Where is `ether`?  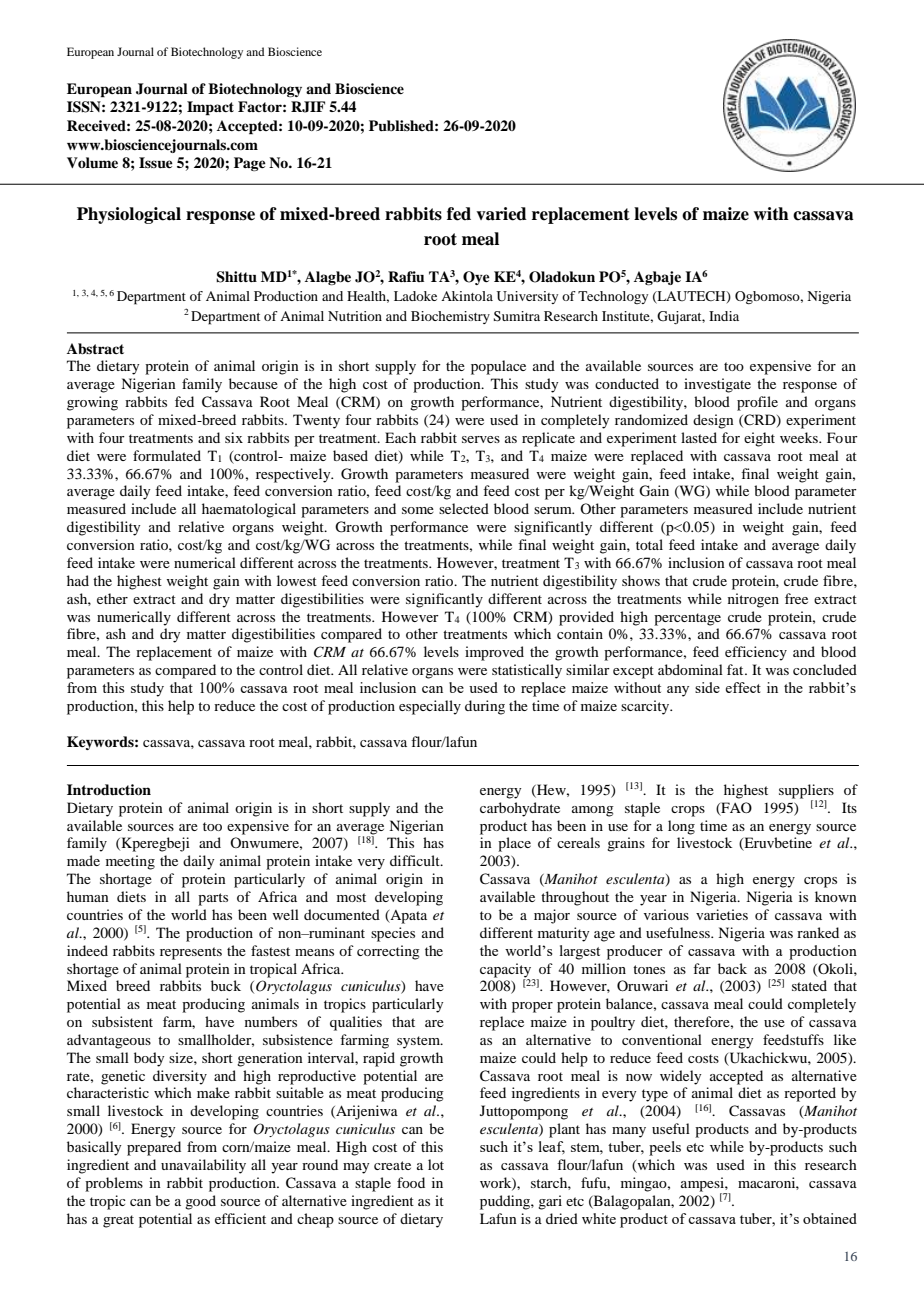
ether is located at coordinates (112, 598).
